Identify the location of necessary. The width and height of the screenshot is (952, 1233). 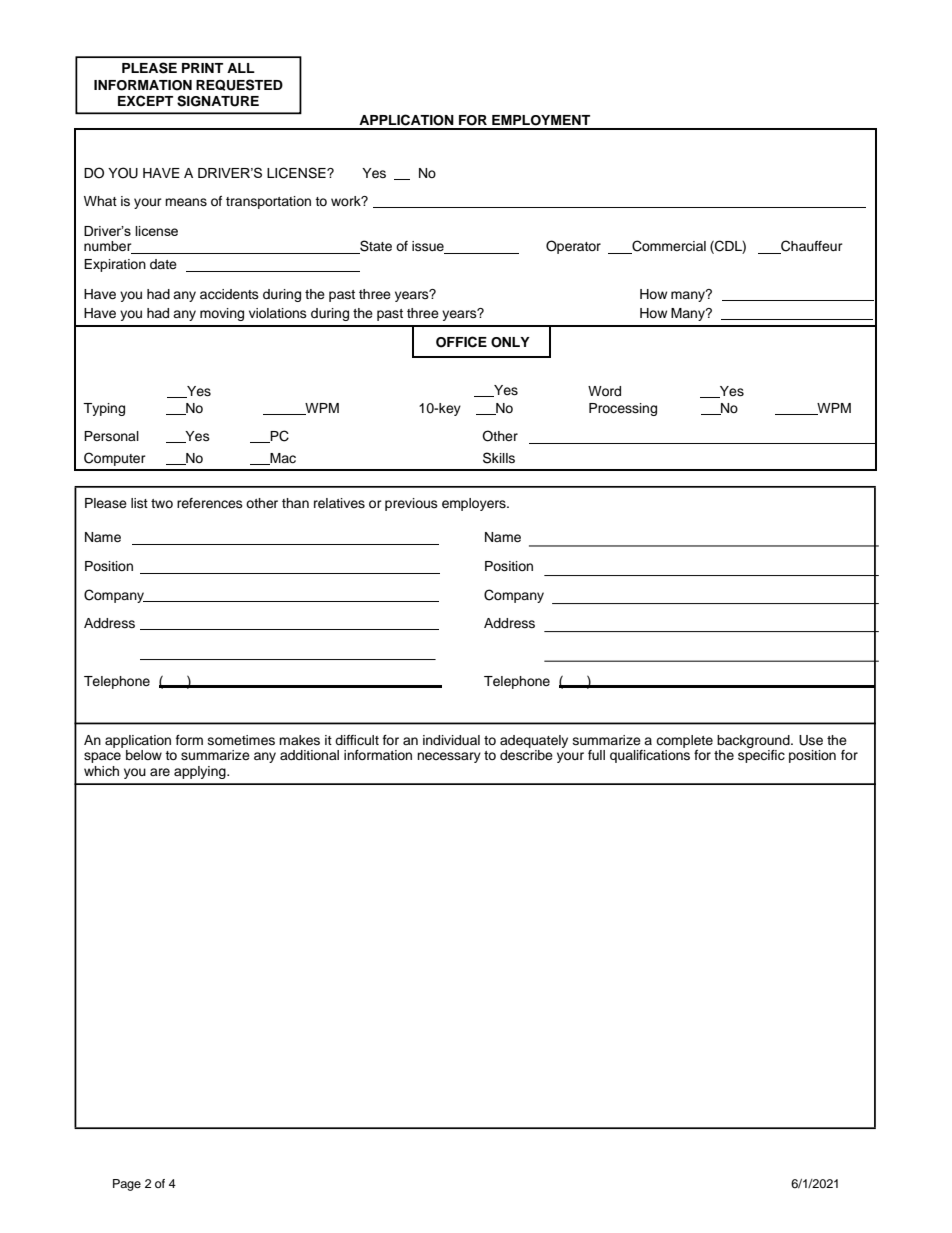
(449, 757).
